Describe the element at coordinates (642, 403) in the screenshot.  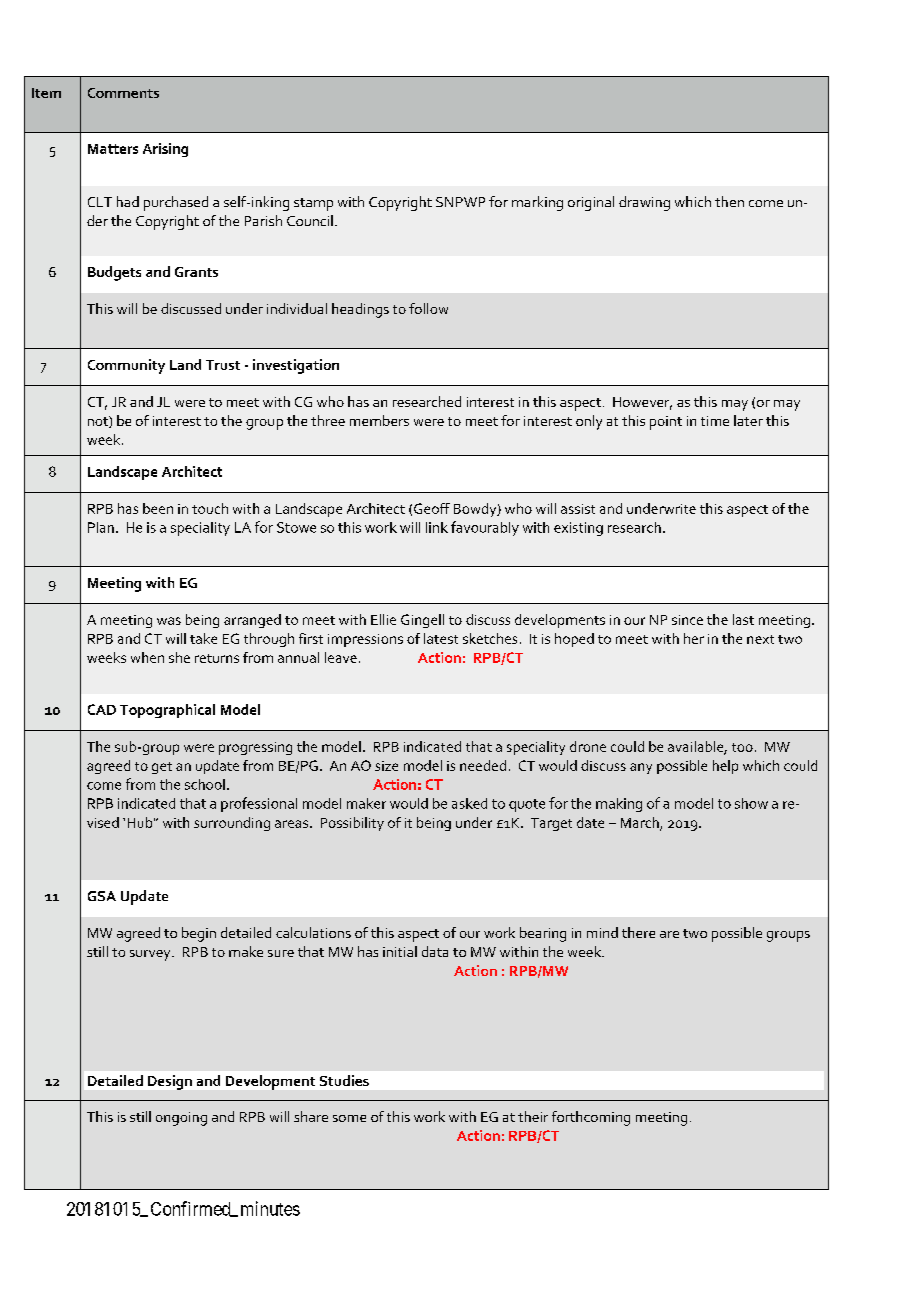
I see `However` at that location.
